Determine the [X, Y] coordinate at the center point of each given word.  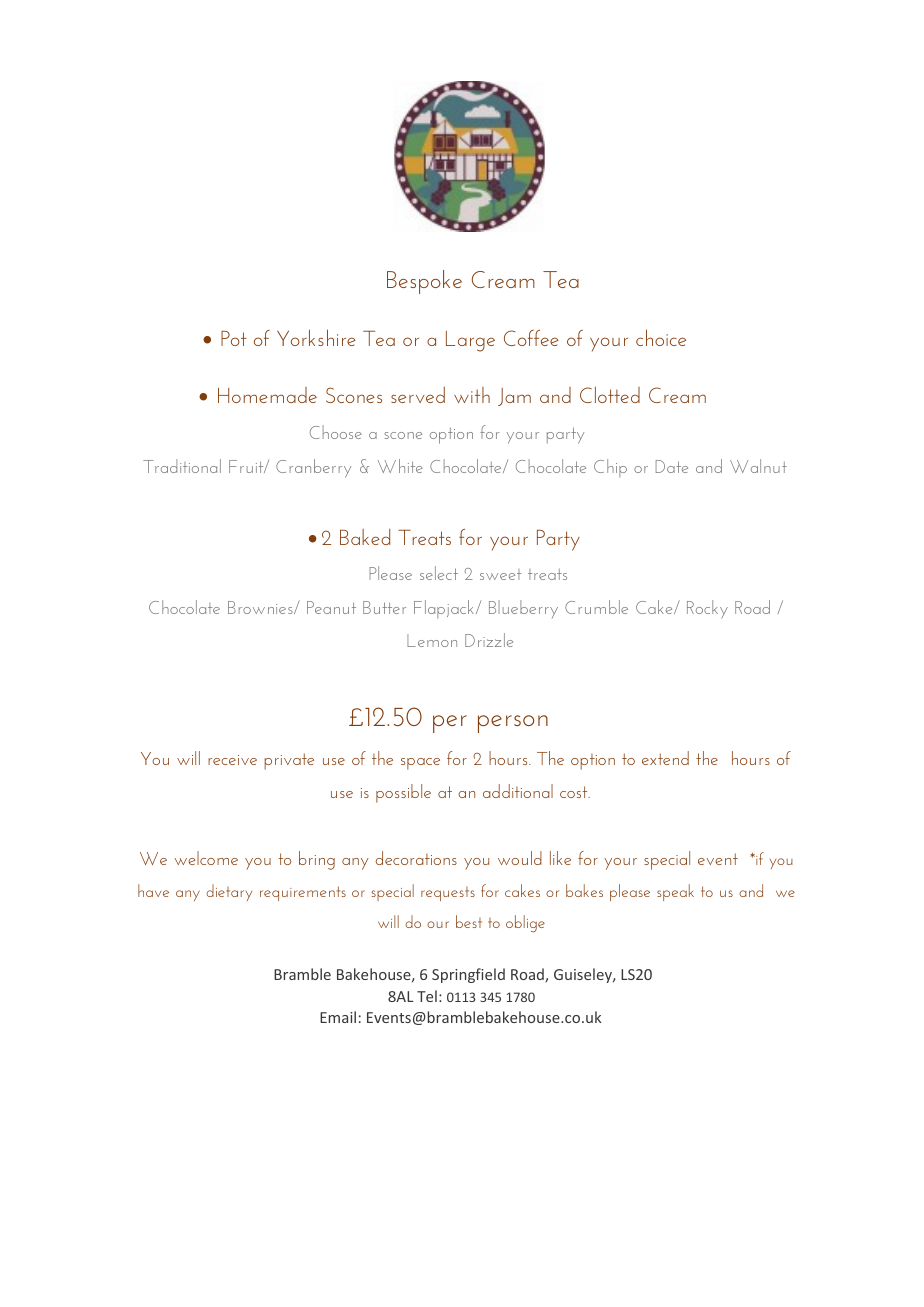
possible [403, 793]
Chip [610, 468]
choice [661, 337]
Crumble [596, 607]
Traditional [182, 466]
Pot [234, 338]
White [400, 466]
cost [575, 792]
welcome [206, 858]
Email [338, 1017]
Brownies [261, 607]
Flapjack [444, 609]
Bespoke [424, 282]
